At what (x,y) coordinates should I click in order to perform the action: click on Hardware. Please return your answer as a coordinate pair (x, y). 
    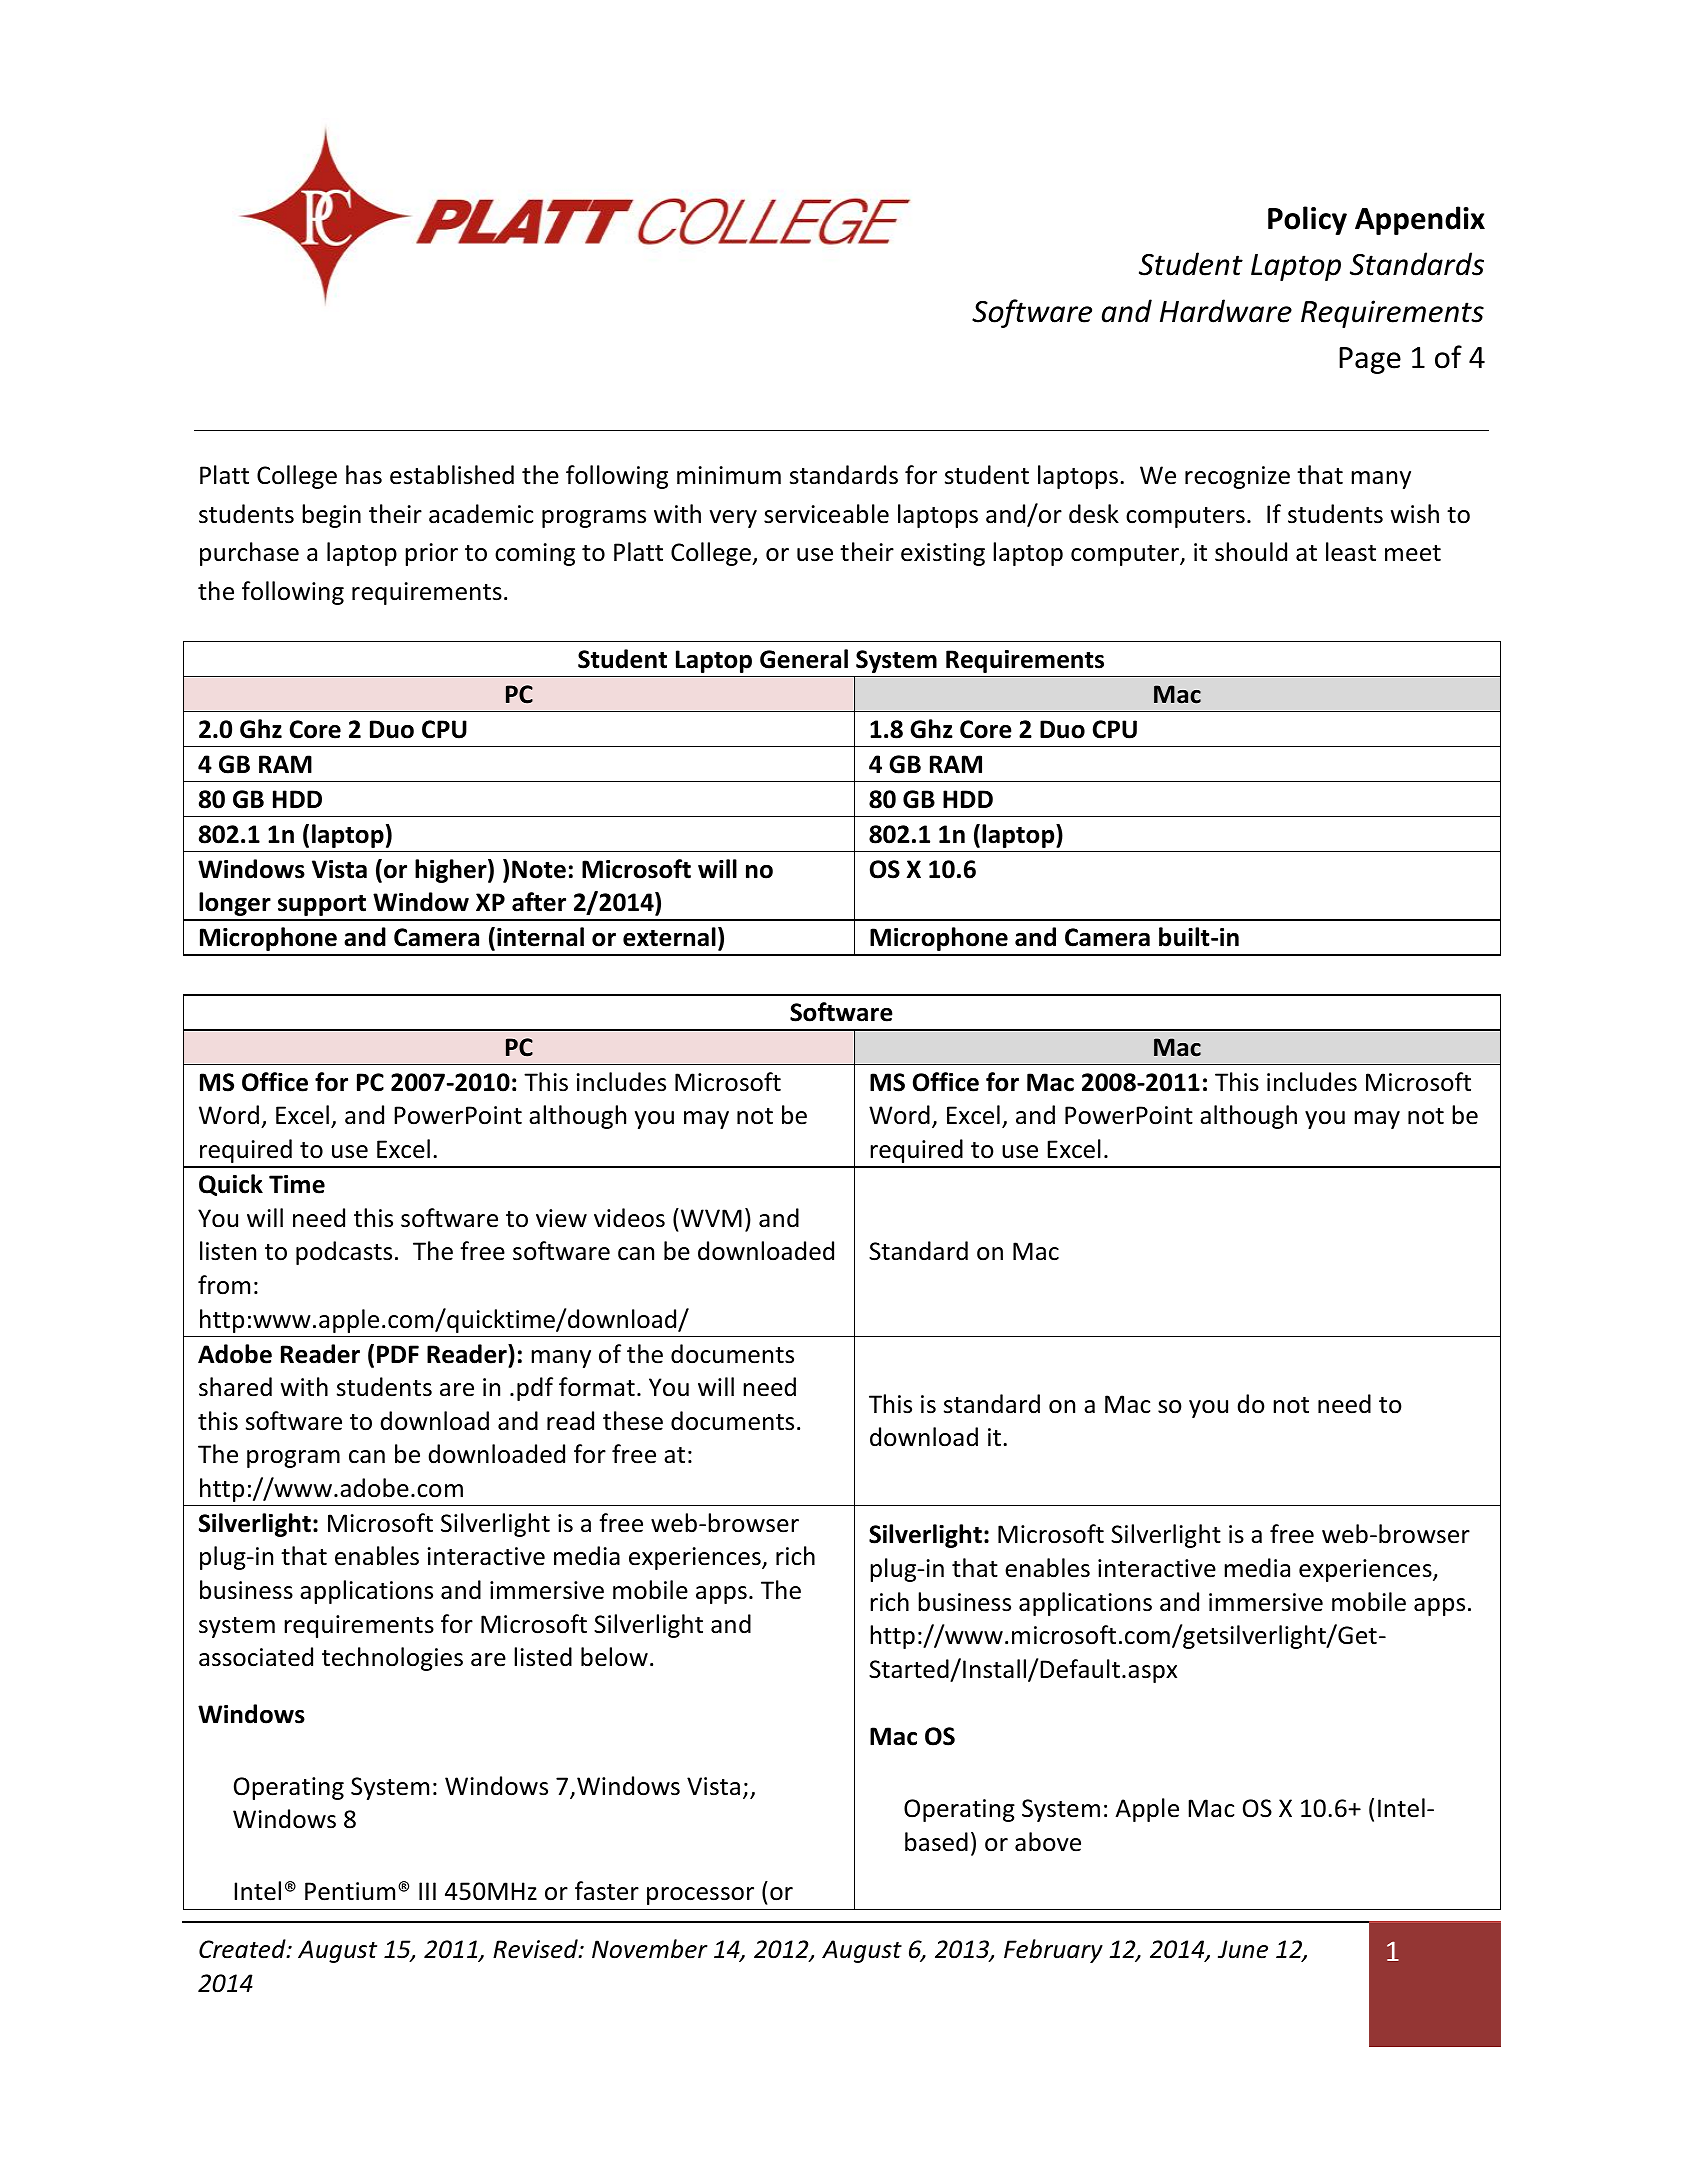
    Looking at the image, I should click on (1226, 311).
